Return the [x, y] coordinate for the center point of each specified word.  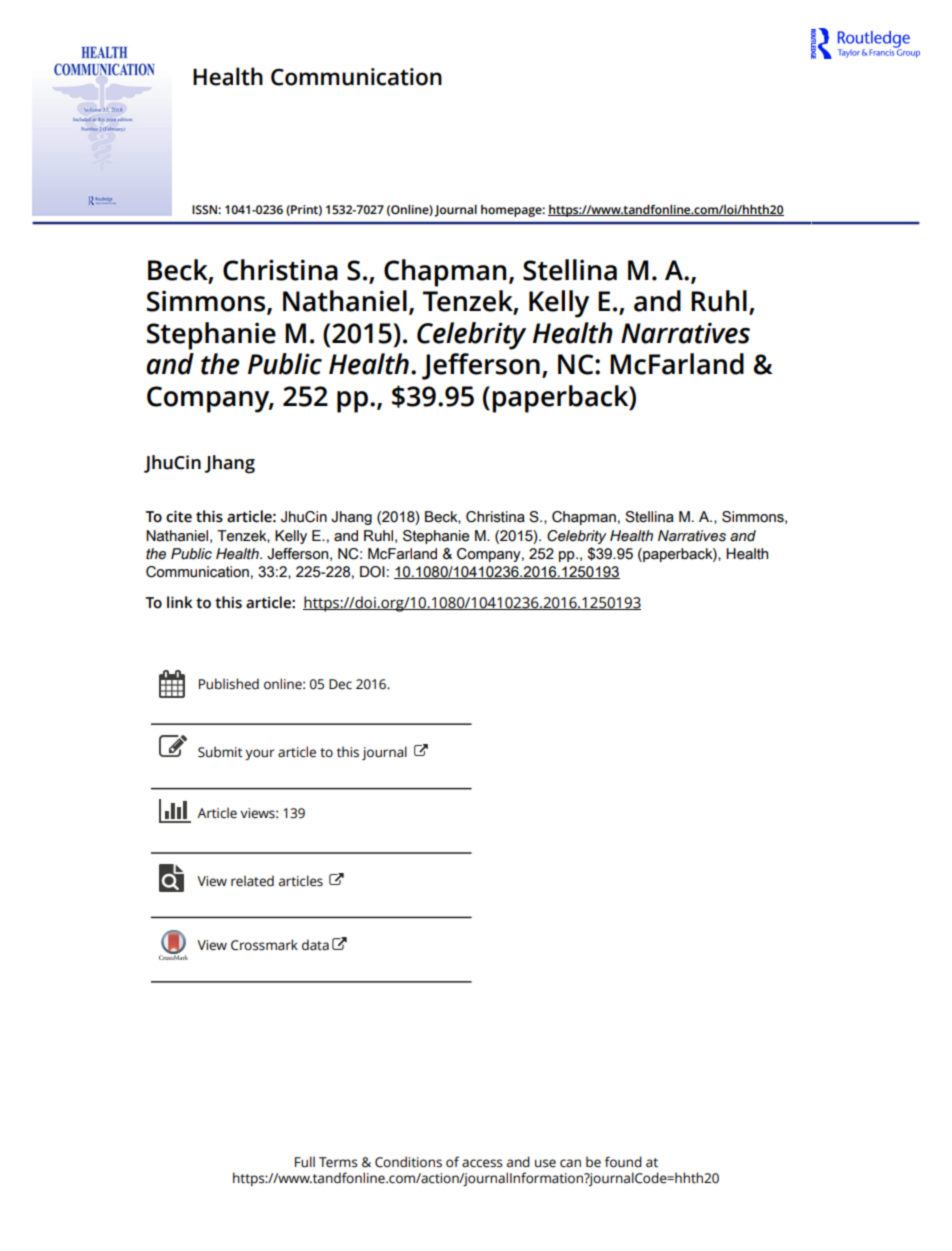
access [482, 1163]
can [570, 1163]
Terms [338, 1162]
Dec [340, 684]
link [180, 602]
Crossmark [264, 945]
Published [229, 684]
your [260, 754]
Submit [220, 752]
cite [179, 516]
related [252, 881]
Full [305, 1162]
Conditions [408, 1162]
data [315, 945]
